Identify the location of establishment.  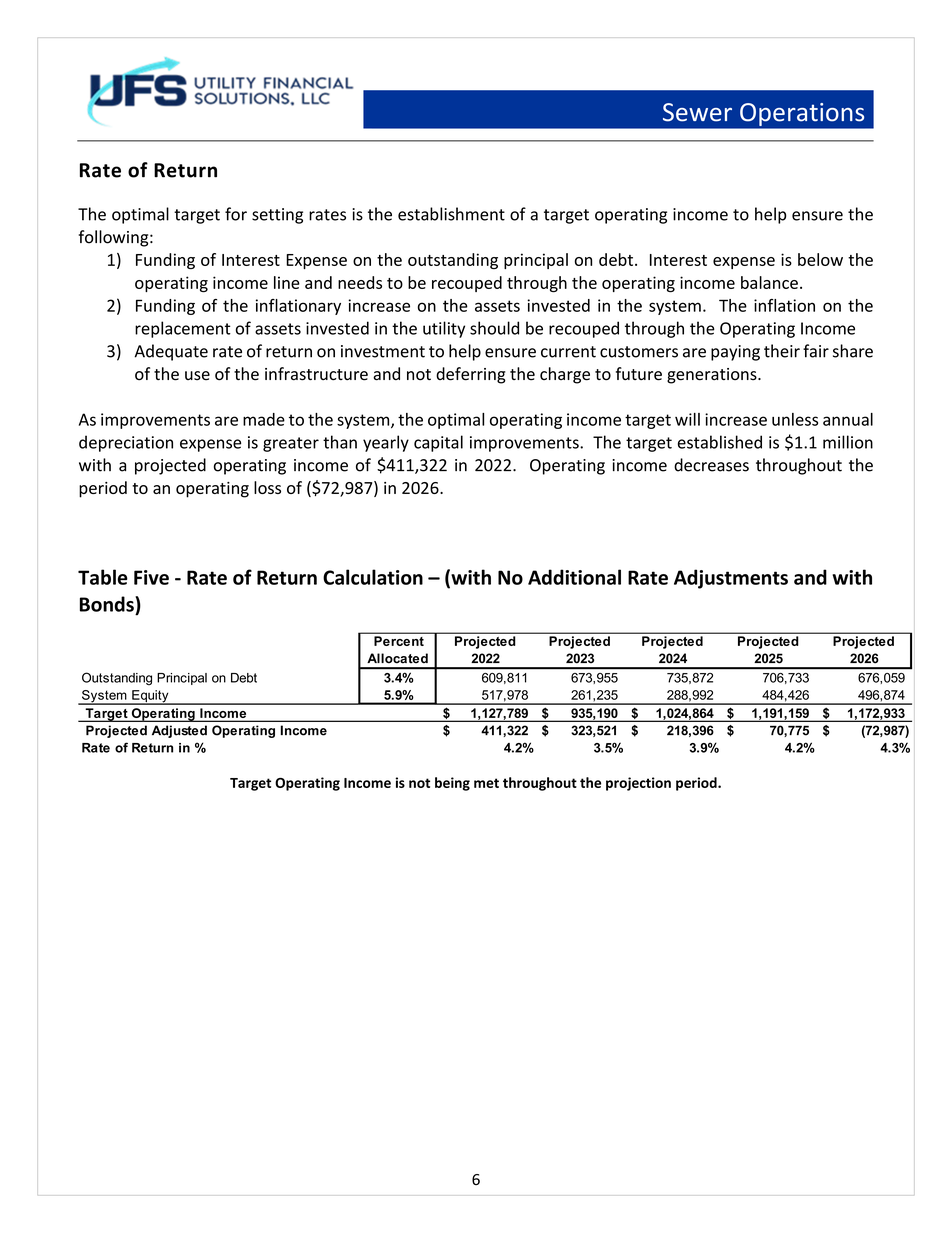
(451, 214).
